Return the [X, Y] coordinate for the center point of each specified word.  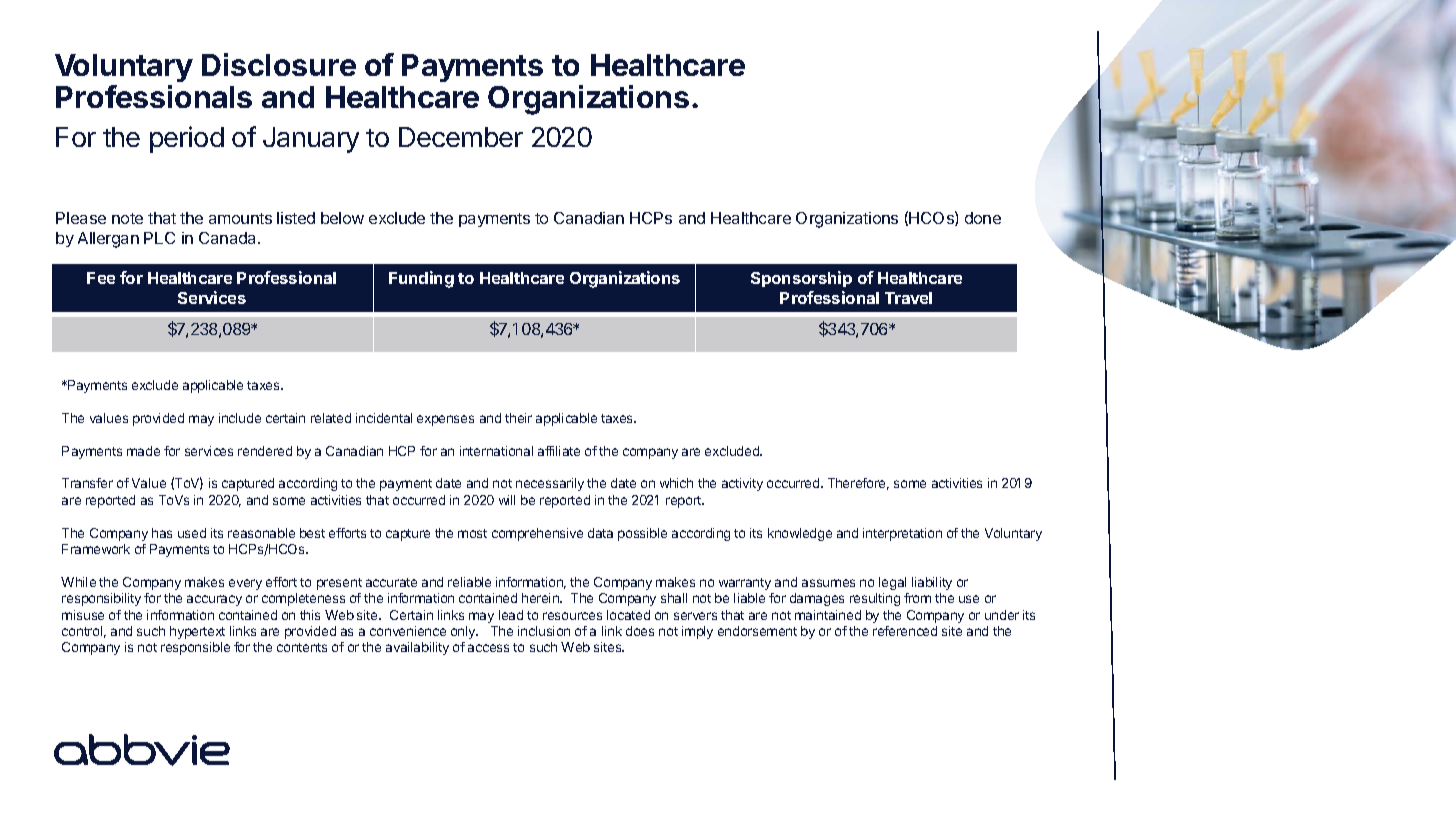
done [983, 218]
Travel [908, 298]
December [461, 137]
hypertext [197, 632]
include [240, 418]
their [518, 418]
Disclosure [279, 64]
